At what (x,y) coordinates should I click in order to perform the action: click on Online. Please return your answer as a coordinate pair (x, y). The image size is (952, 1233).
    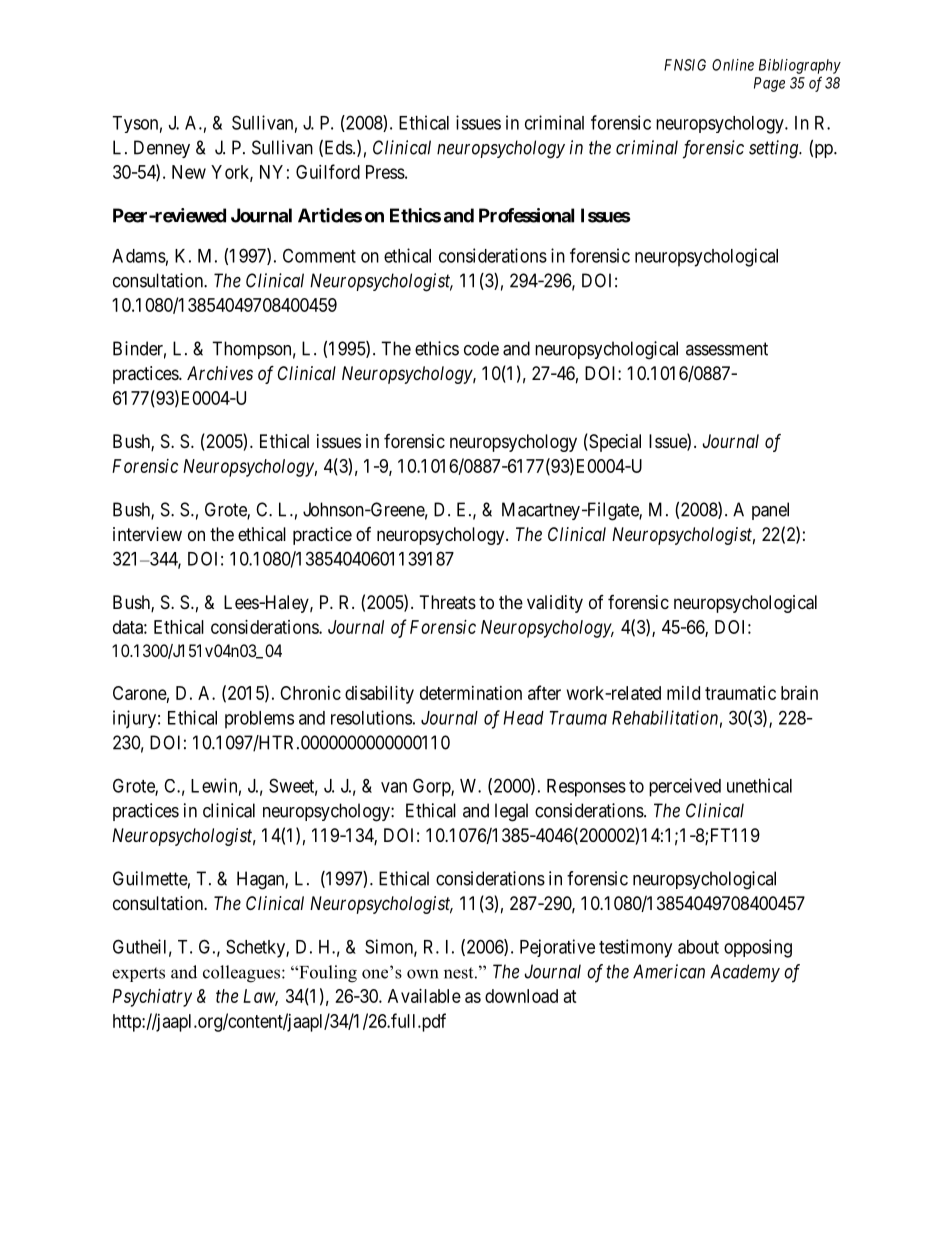
    Looking at the image, I should click on (733, 65).
